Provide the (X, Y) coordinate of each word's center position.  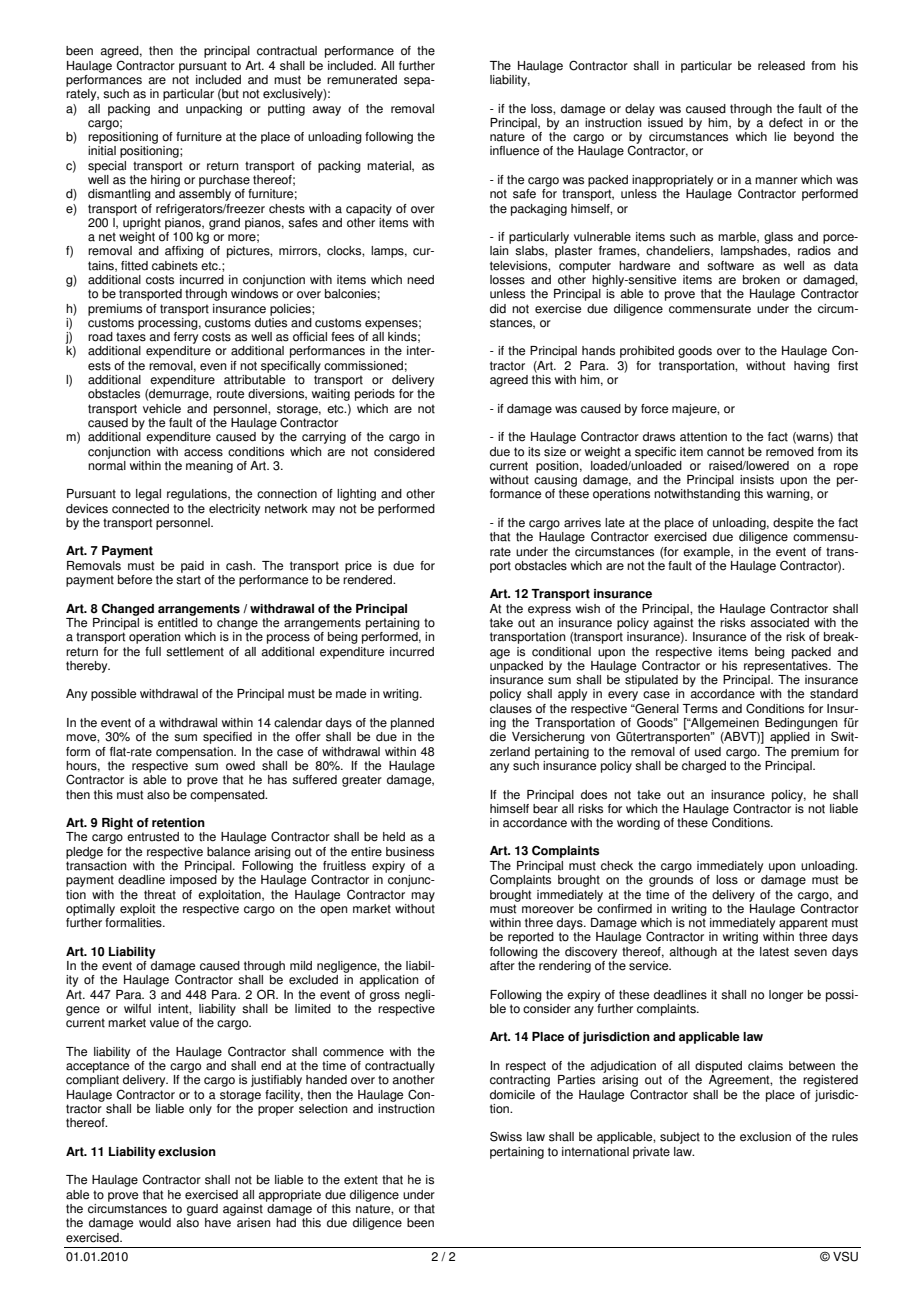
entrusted (153, 837)
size (555, 452)
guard (202, 1210)
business (410, 852)
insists (757, 480)
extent (361, 1180)
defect (786, 123)
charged (704, 767)
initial (102, 151)
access (203, 453)
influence (514, 151)
